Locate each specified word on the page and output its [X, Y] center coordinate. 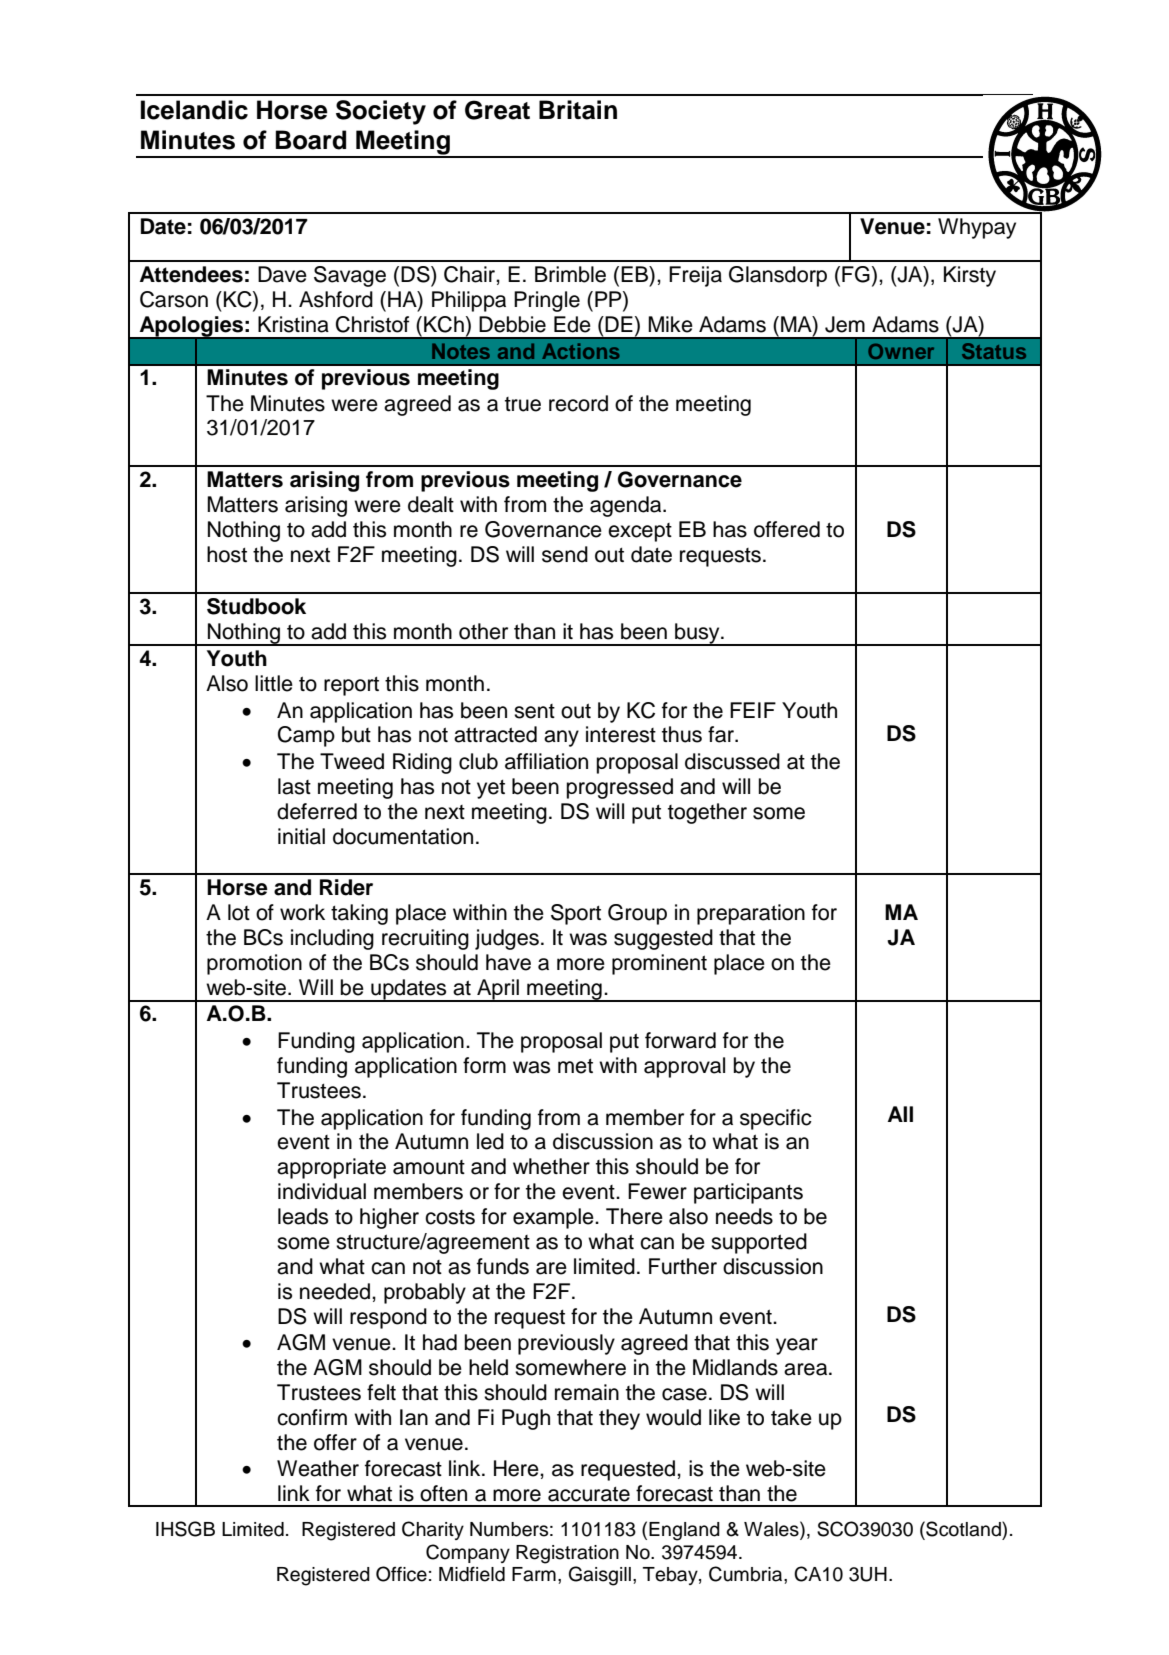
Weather [318, 1468]
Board [311, 140]
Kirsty [970, 276]
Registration [567, 1554]
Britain [578, 110]
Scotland [963, 1529]
